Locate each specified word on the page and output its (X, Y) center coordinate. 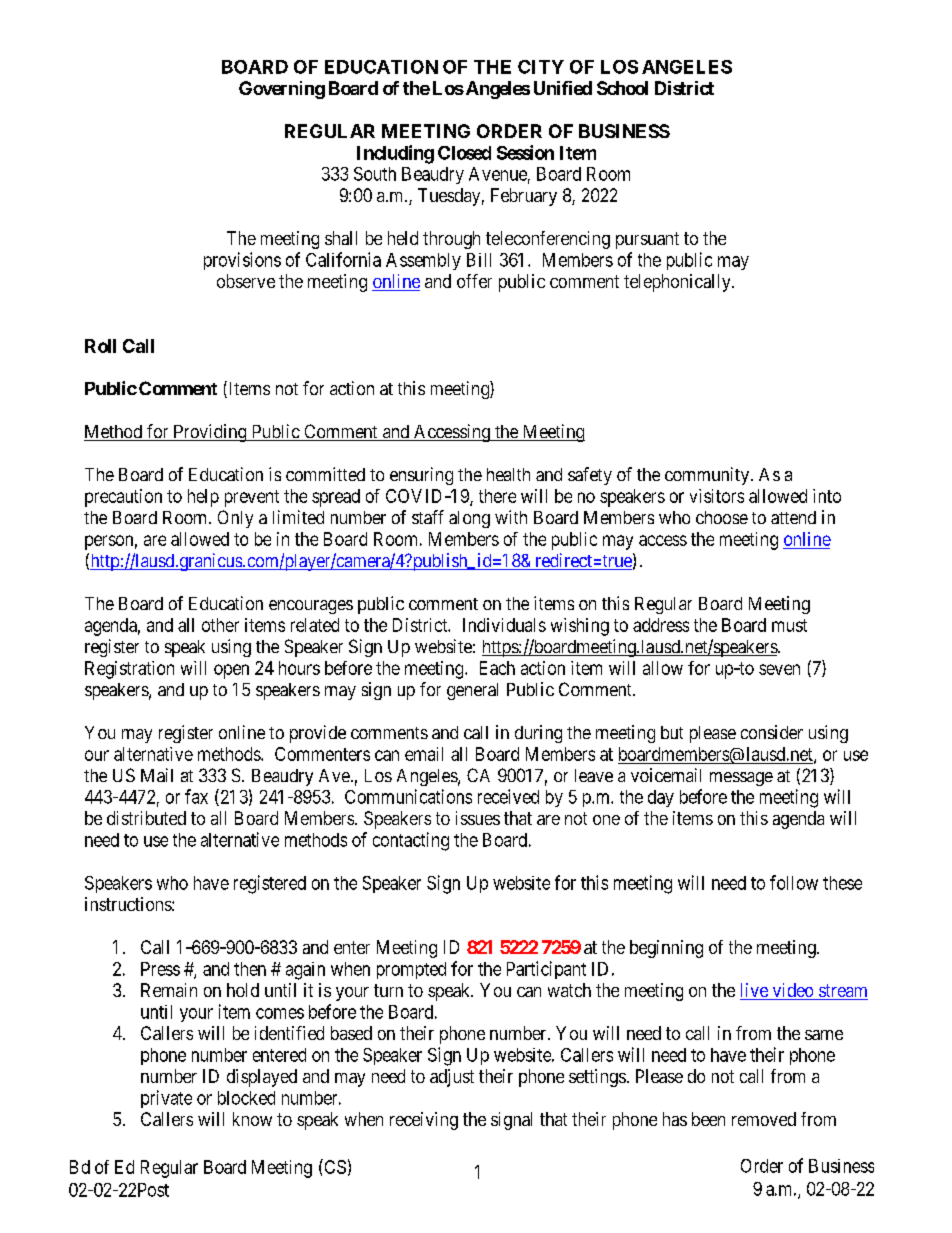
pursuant (647, 240)
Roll (100, 346)
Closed (464, 153)
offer (474, 281)
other (220, 625)
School (622, 88)
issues (478, 818)
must (789, 625)
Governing (282, 90)
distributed (146, 818)
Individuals (504, 625)
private (166, 1099)
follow (794, 882)
